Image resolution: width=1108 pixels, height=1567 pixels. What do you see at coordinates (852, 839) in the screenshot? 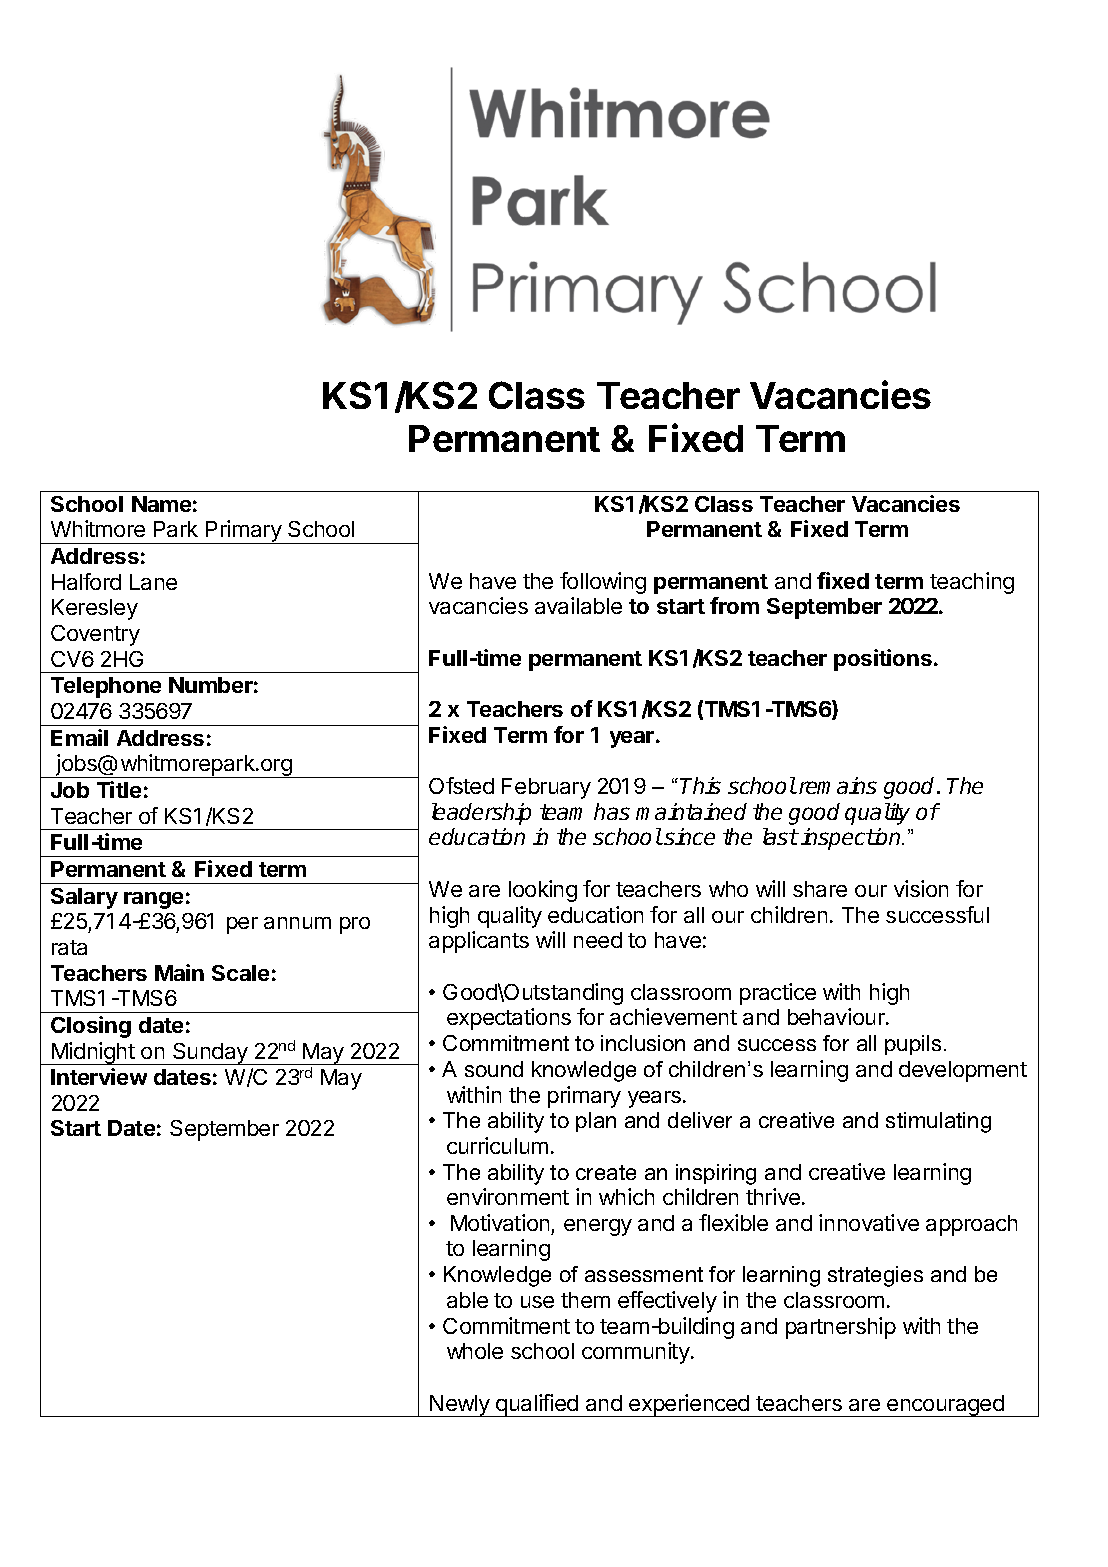
I see `inspection` at bounding box center [852, 839].
